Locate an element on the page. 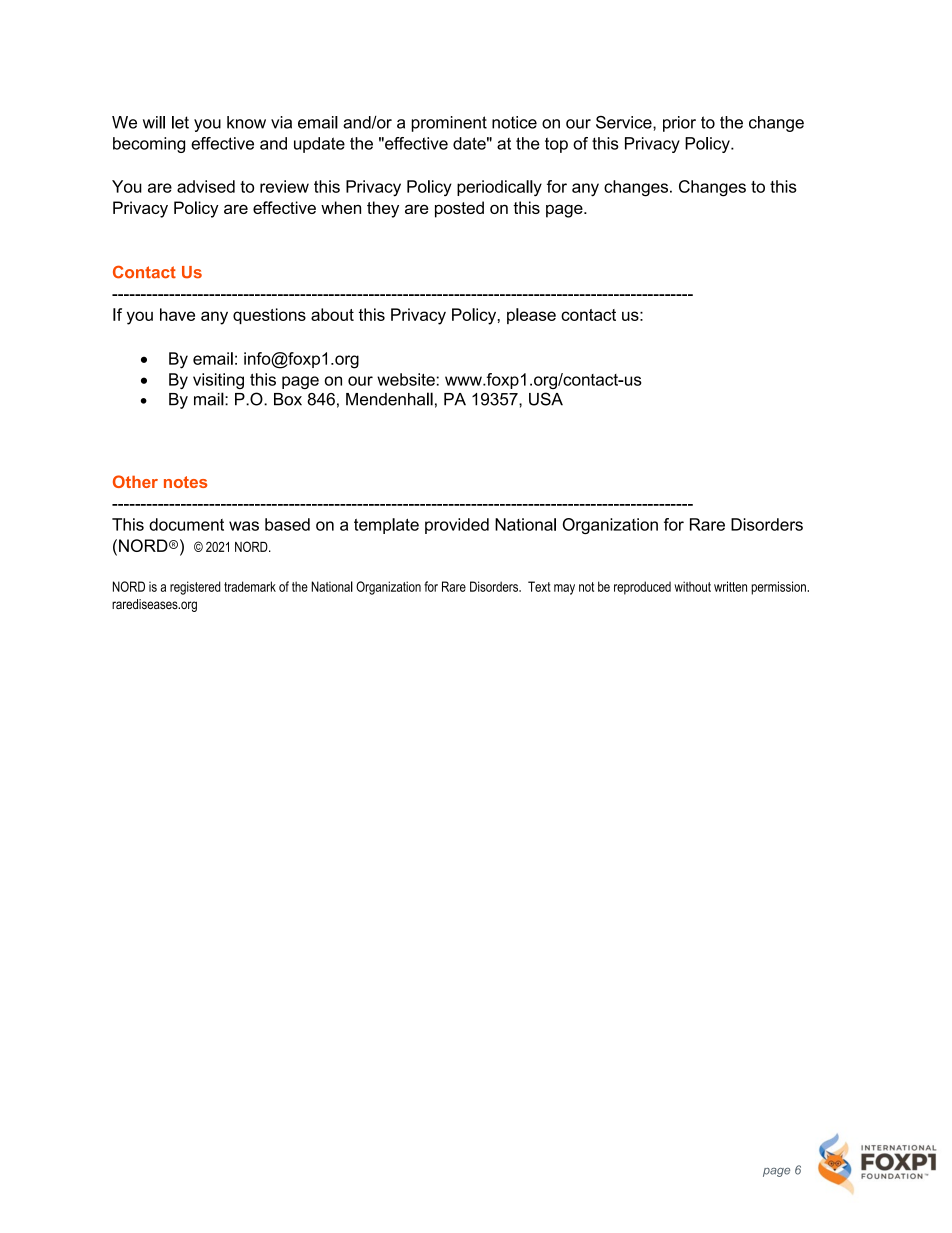 The image size is (952, 1233). without is located at coordinates (692, 586).
